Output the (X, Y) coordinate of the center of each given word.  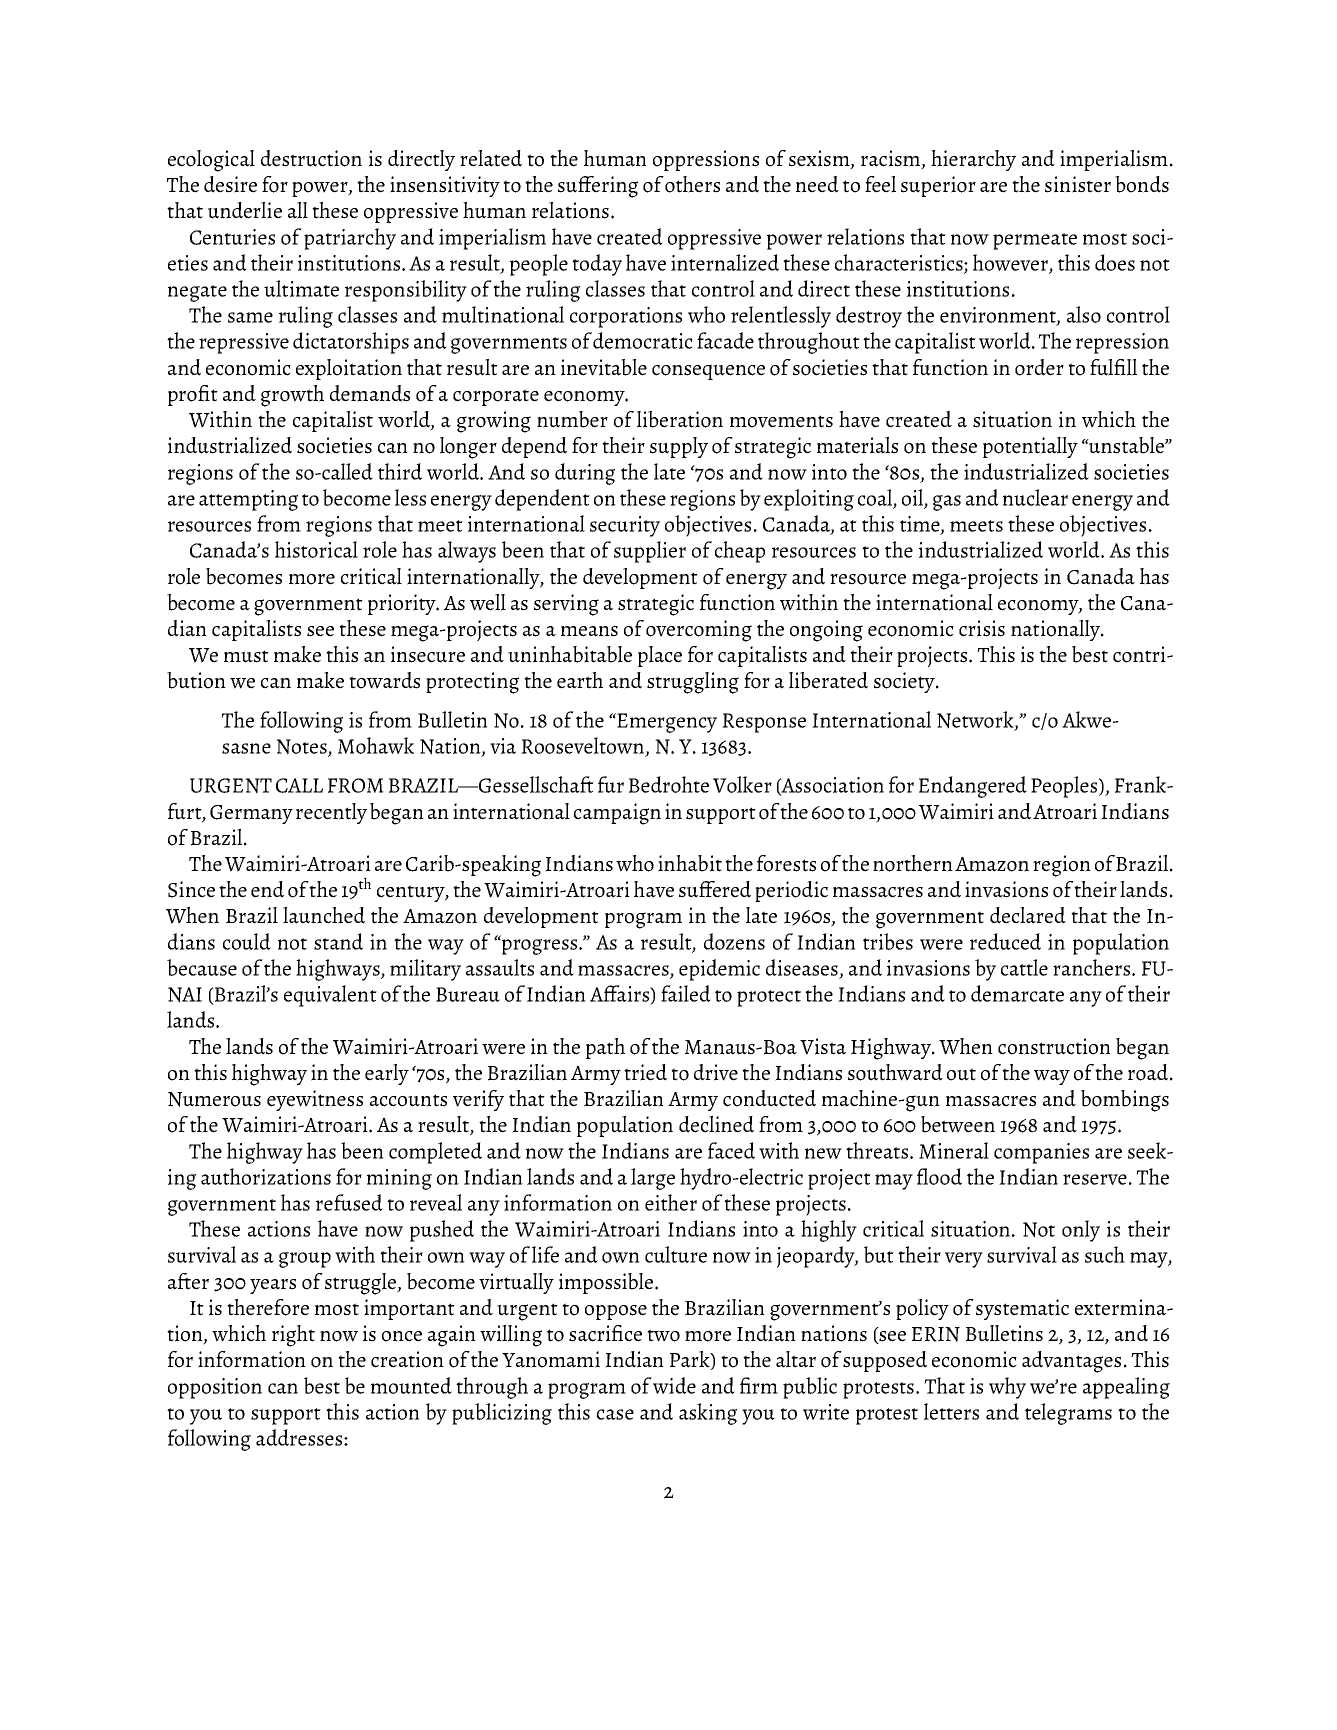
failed (686, 993)
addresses (300, 1437)
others (692, 184)
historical (316, 549)
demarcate (1017, 993)
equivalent (330, 996)
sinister (1078, 184)
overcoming (699, 631)
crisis (982, 628)
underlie (245, 210)
